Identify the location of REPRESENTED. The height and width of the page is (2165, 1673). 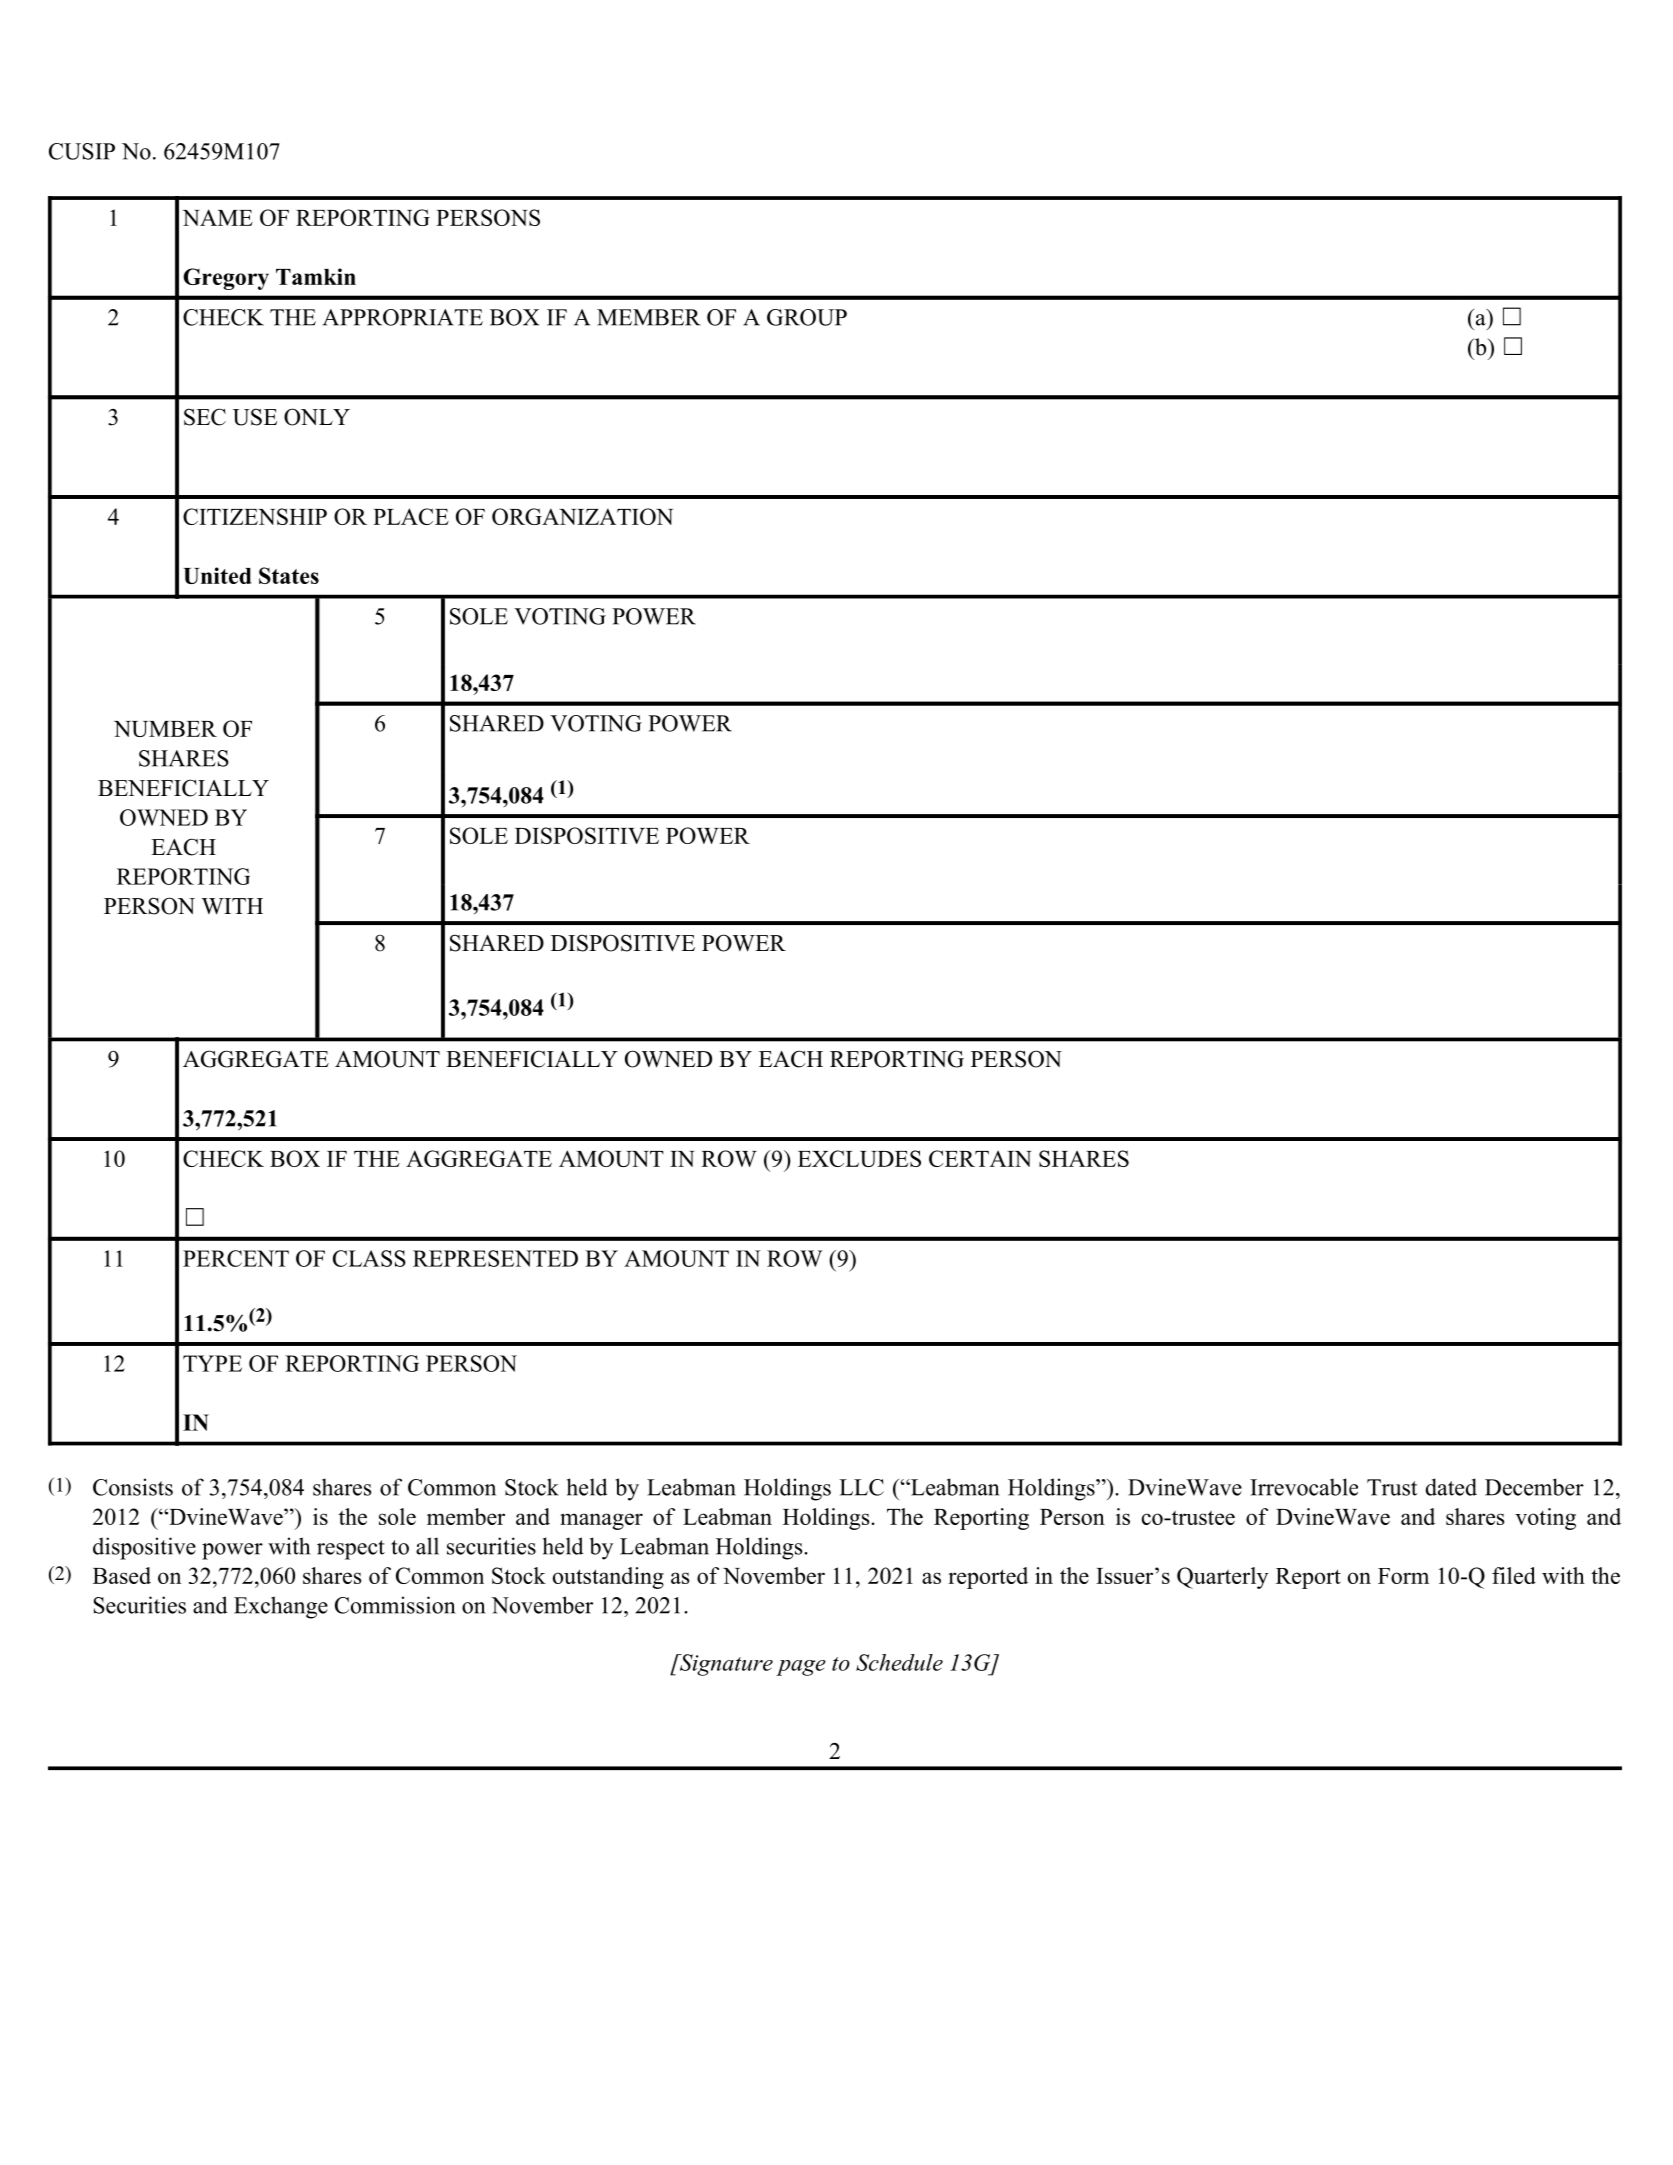
(495, 1258).
